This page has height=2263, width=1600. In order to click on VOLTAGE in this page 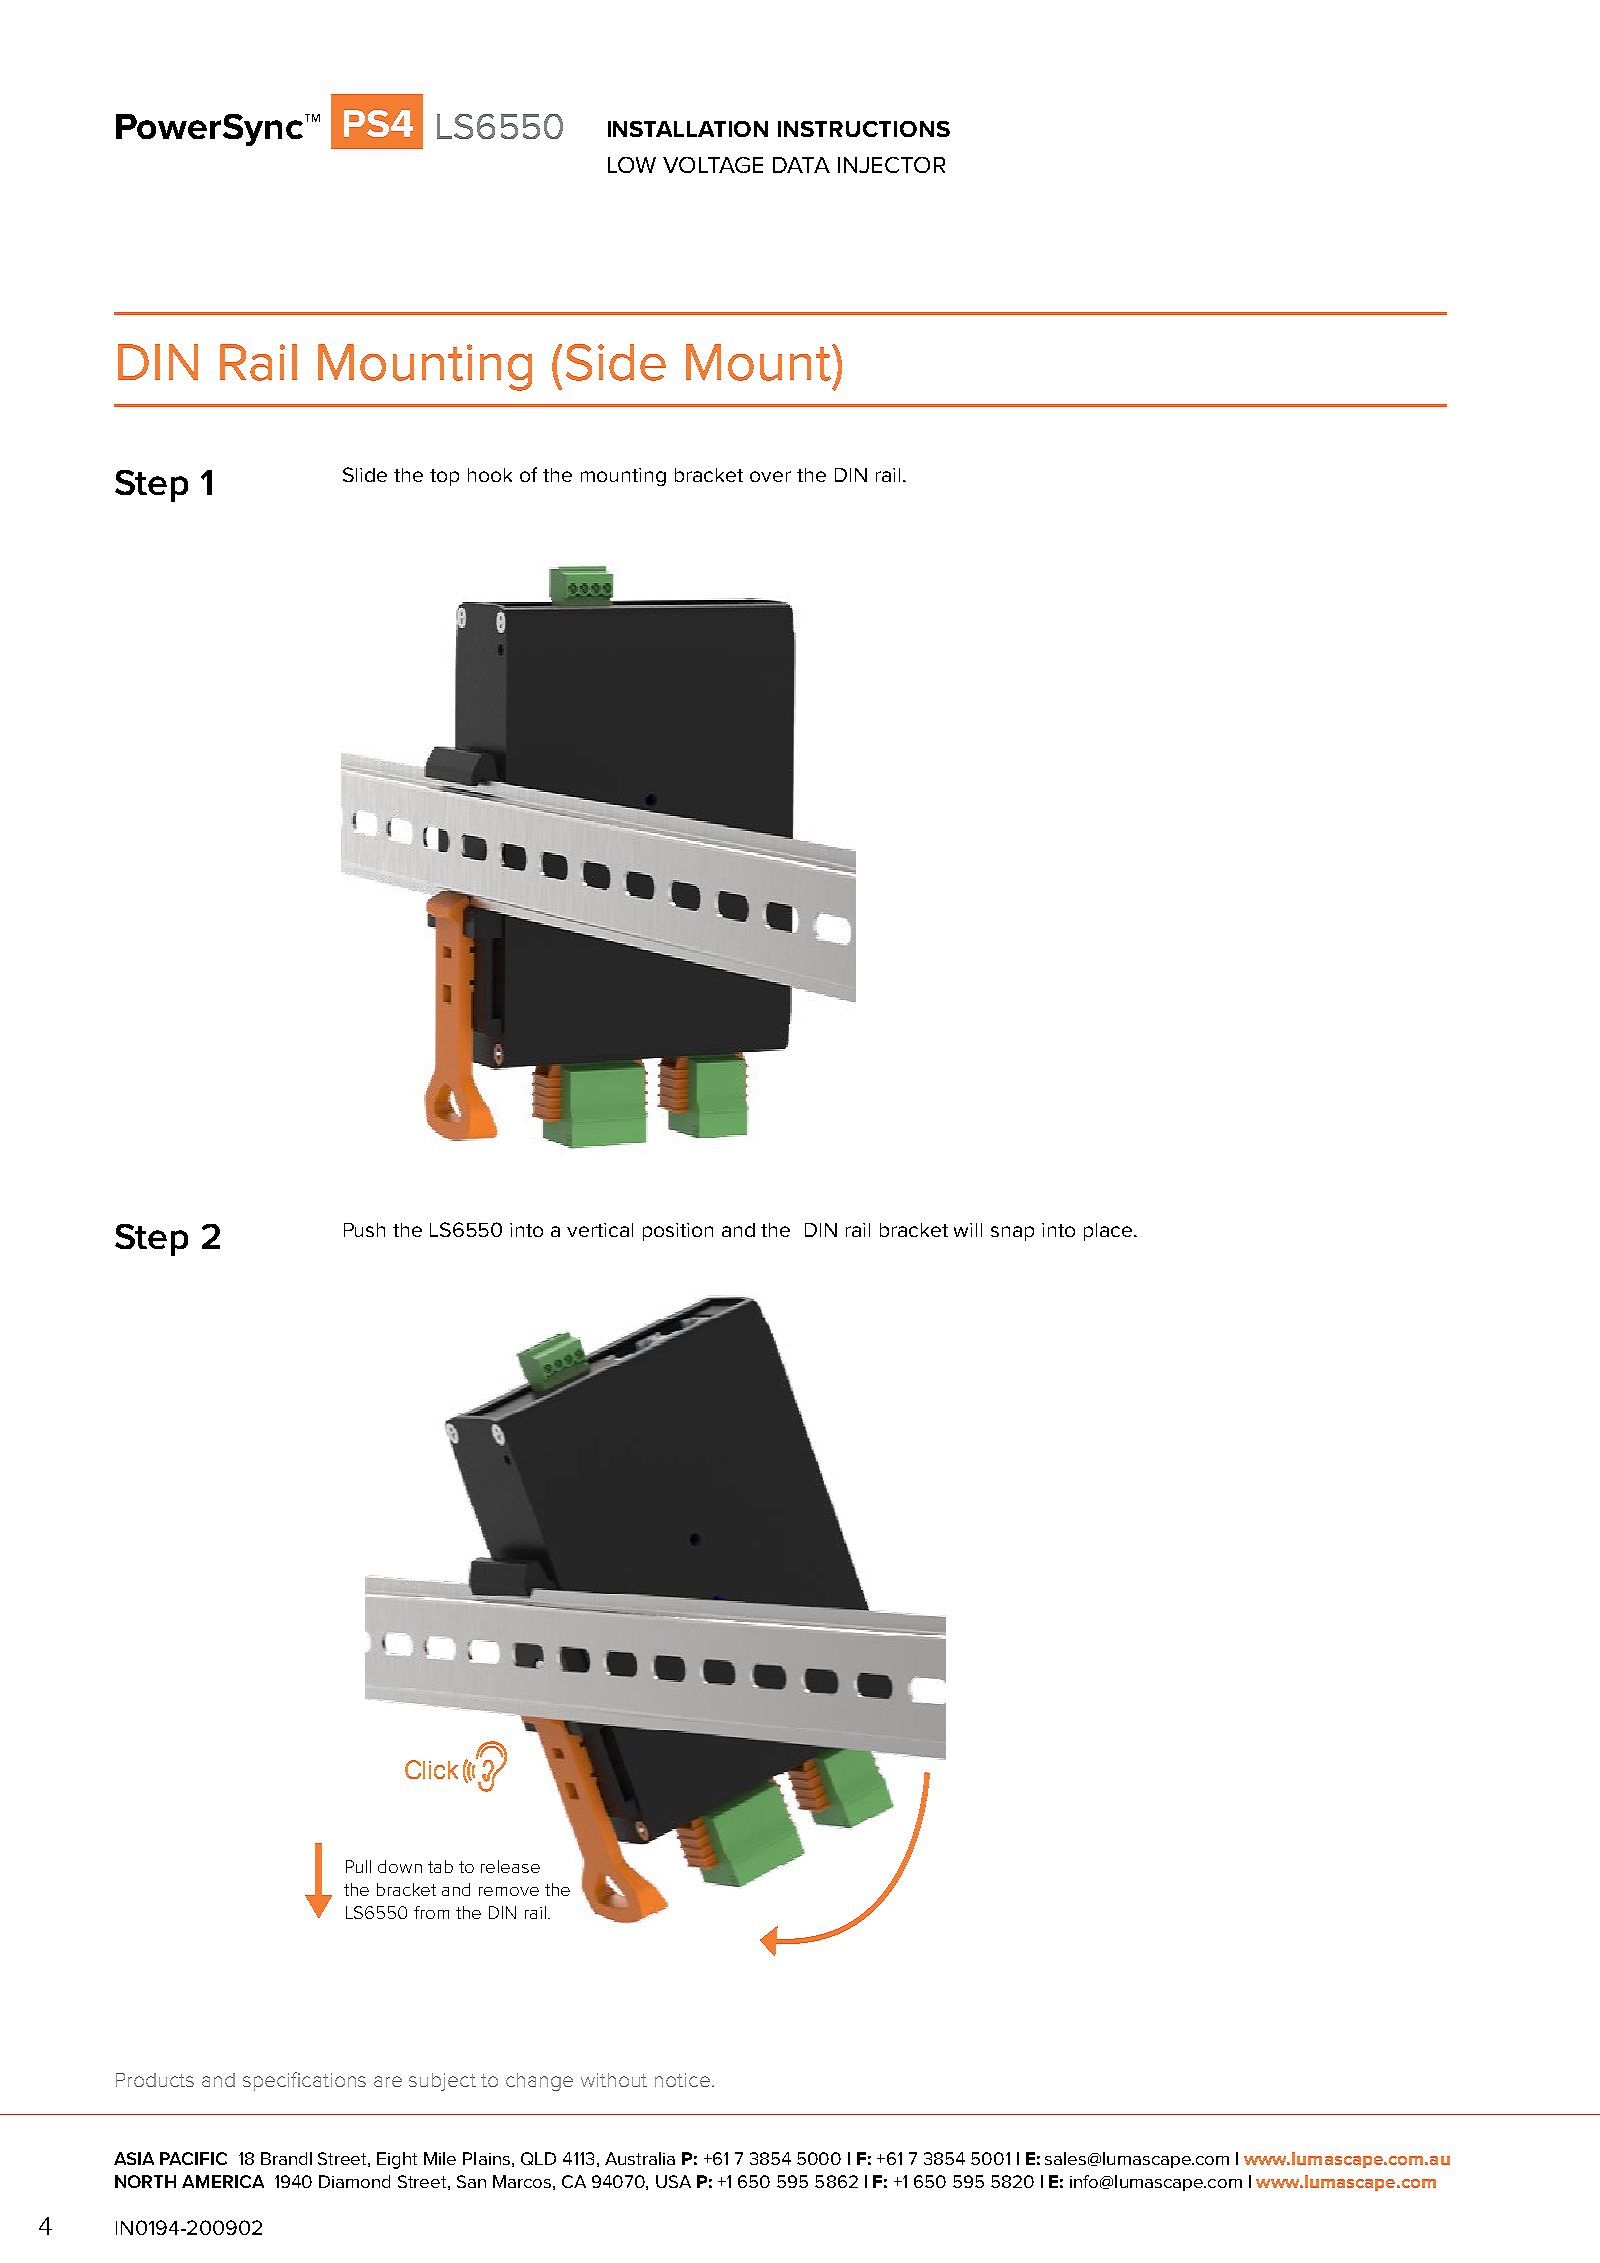, I will do `click(713, 165)`.
